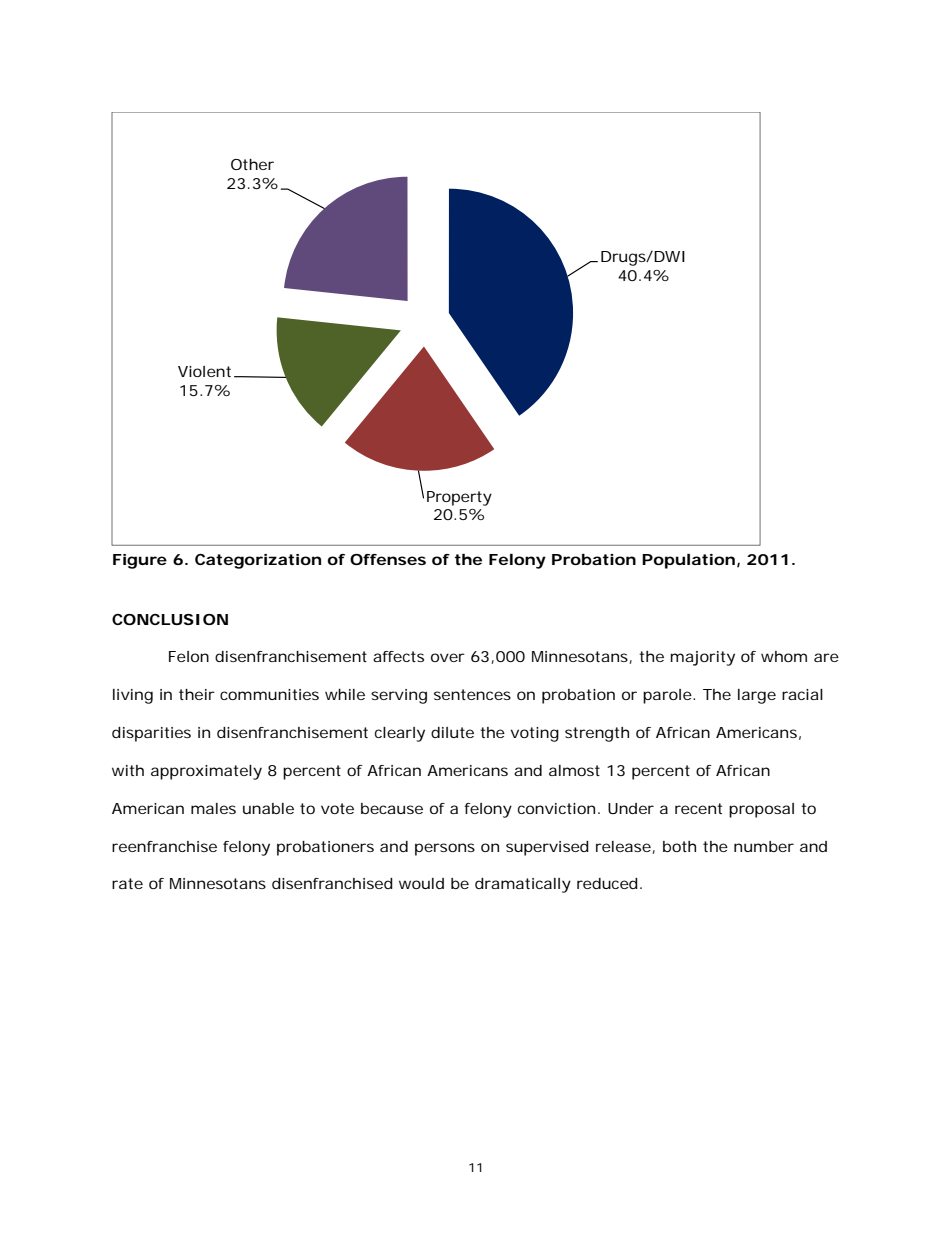 This document has height=1233, width=952. I want to click on whom, so click(784, 656).
